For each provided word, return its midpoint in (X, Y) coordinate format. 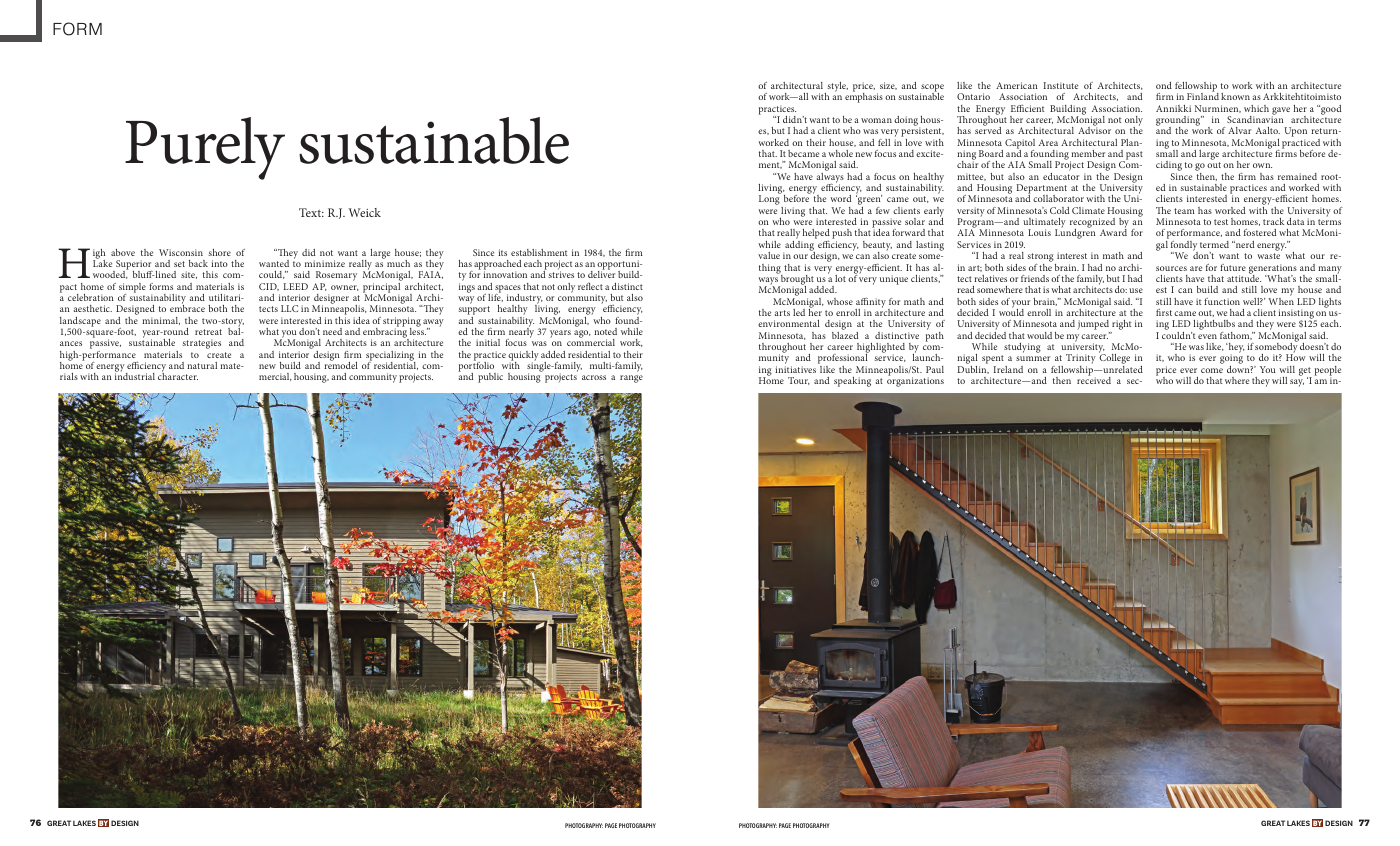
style (836, 88)
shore (220, 252)
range (631, 379)
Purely (205, 148)
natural (202, 365)
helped (815, 235)
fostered (1260, 232)
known (1235, 96)
